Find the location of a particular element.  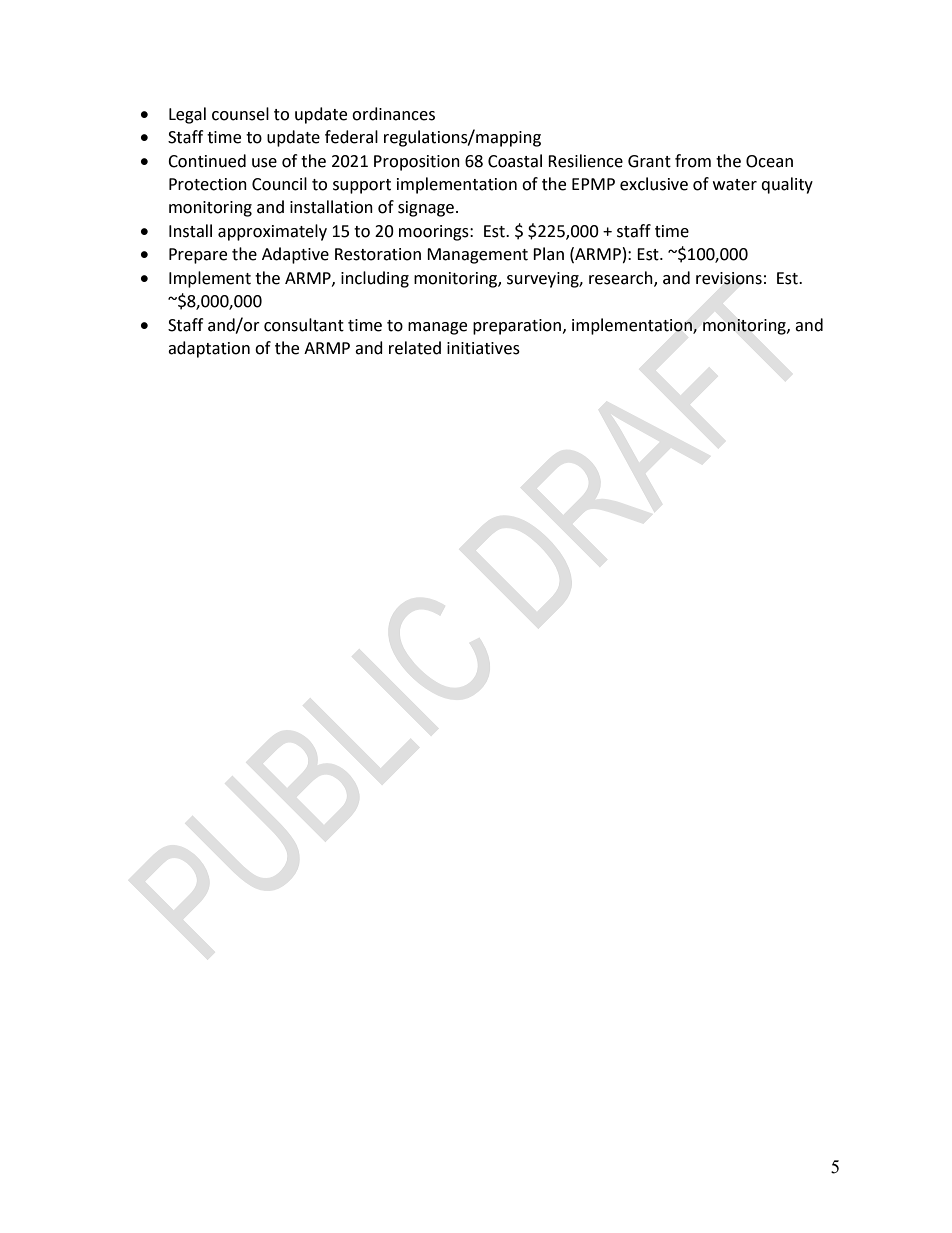

approximately is located at coordinates (272, 232).
